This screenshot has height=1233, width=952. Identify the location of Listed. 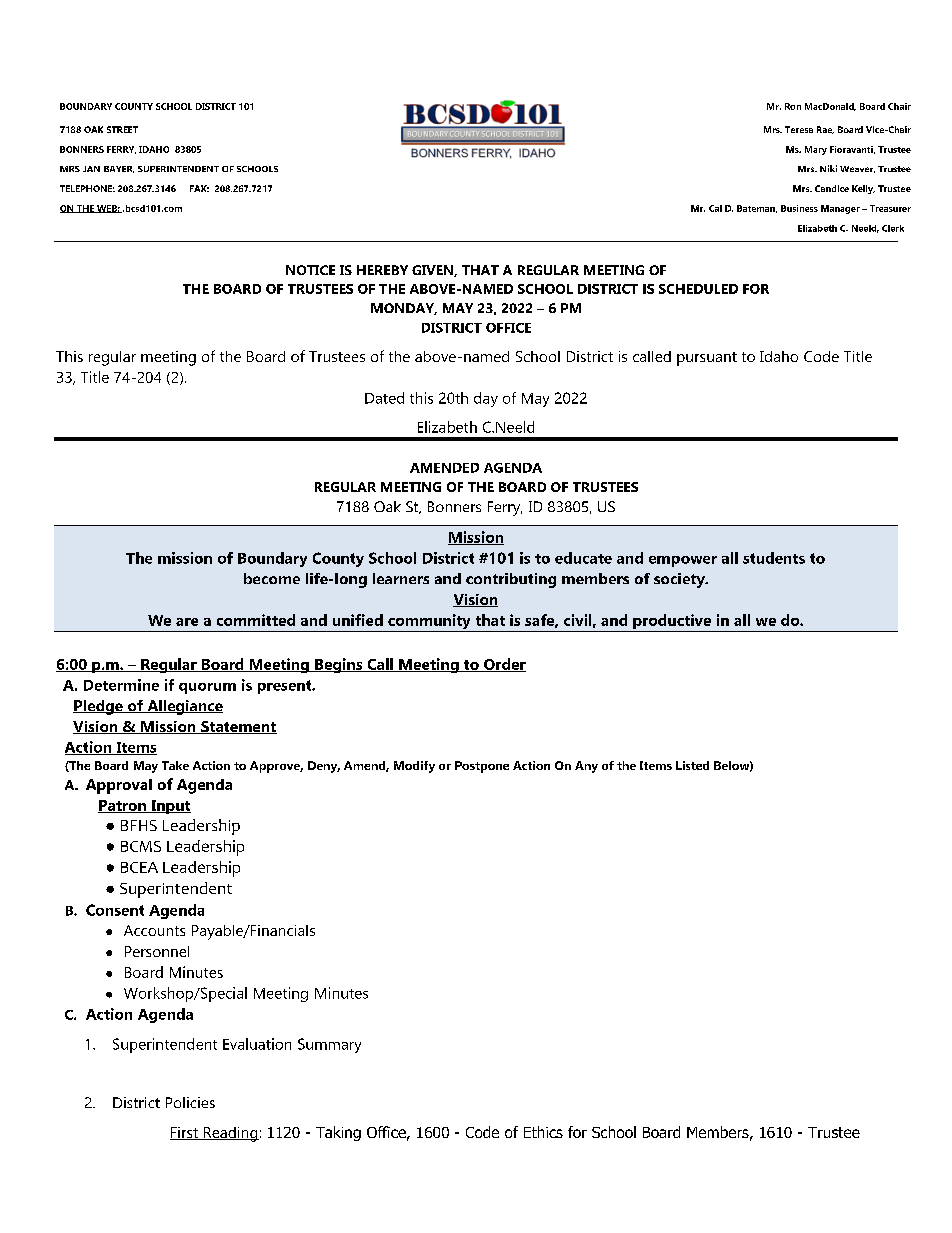
(692, 765).
